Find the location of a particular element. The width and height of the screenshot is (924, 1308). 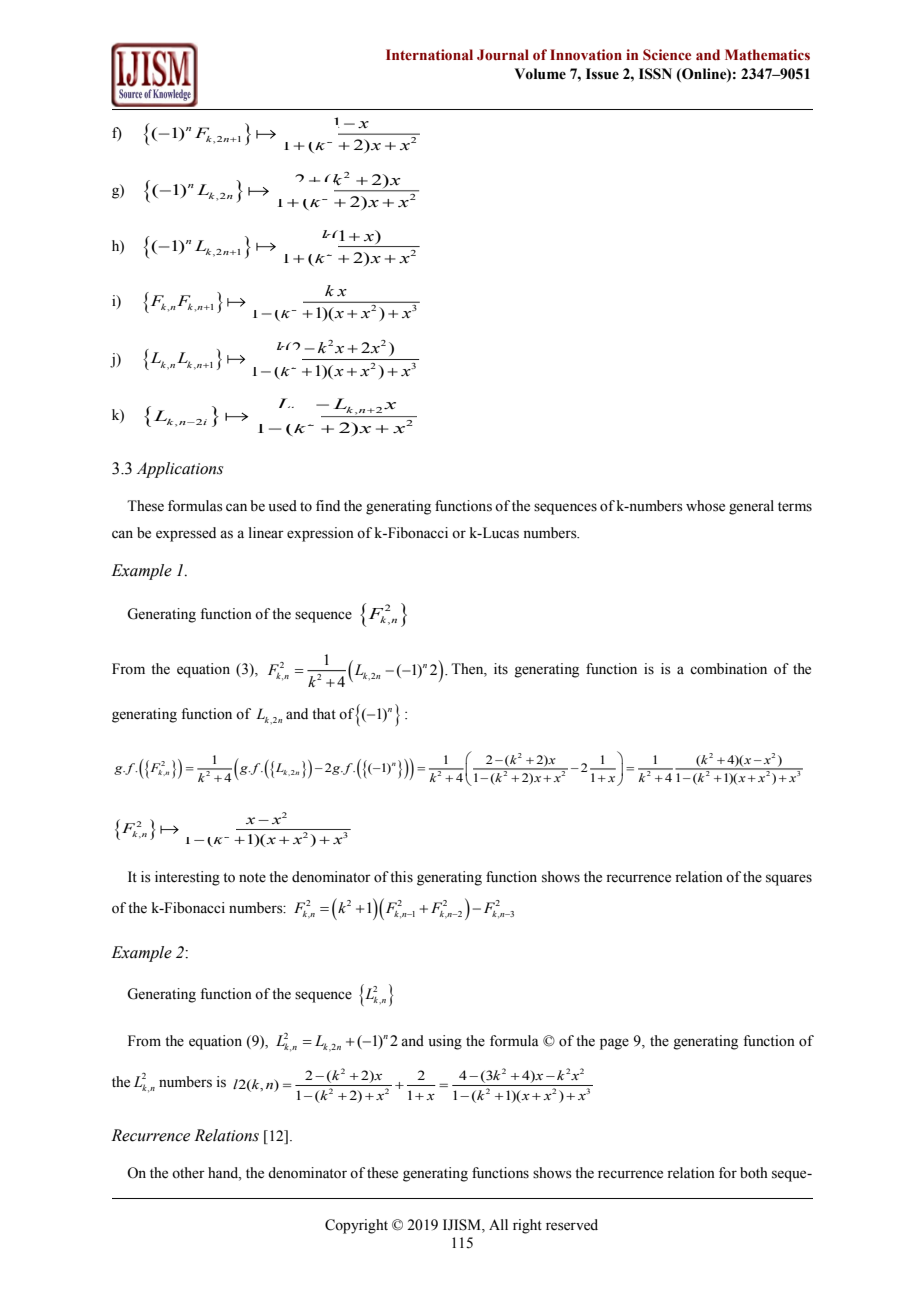

squares is located at coordinates (789, 880).
